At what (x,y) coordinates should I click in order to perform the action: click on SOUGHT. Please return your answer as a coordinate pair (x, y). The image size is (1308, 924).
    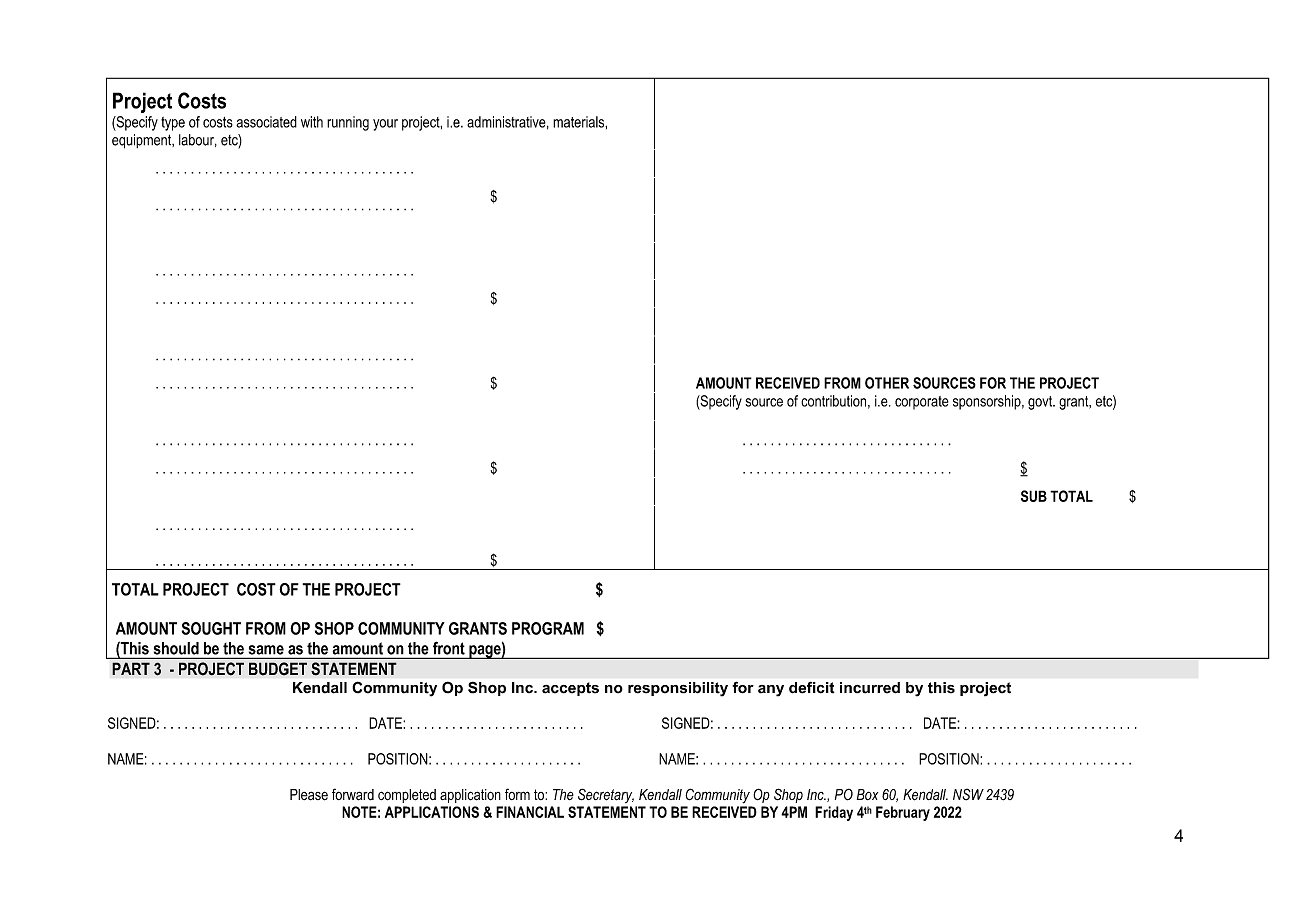
    Looking at the image, I should click on (211, 628).
